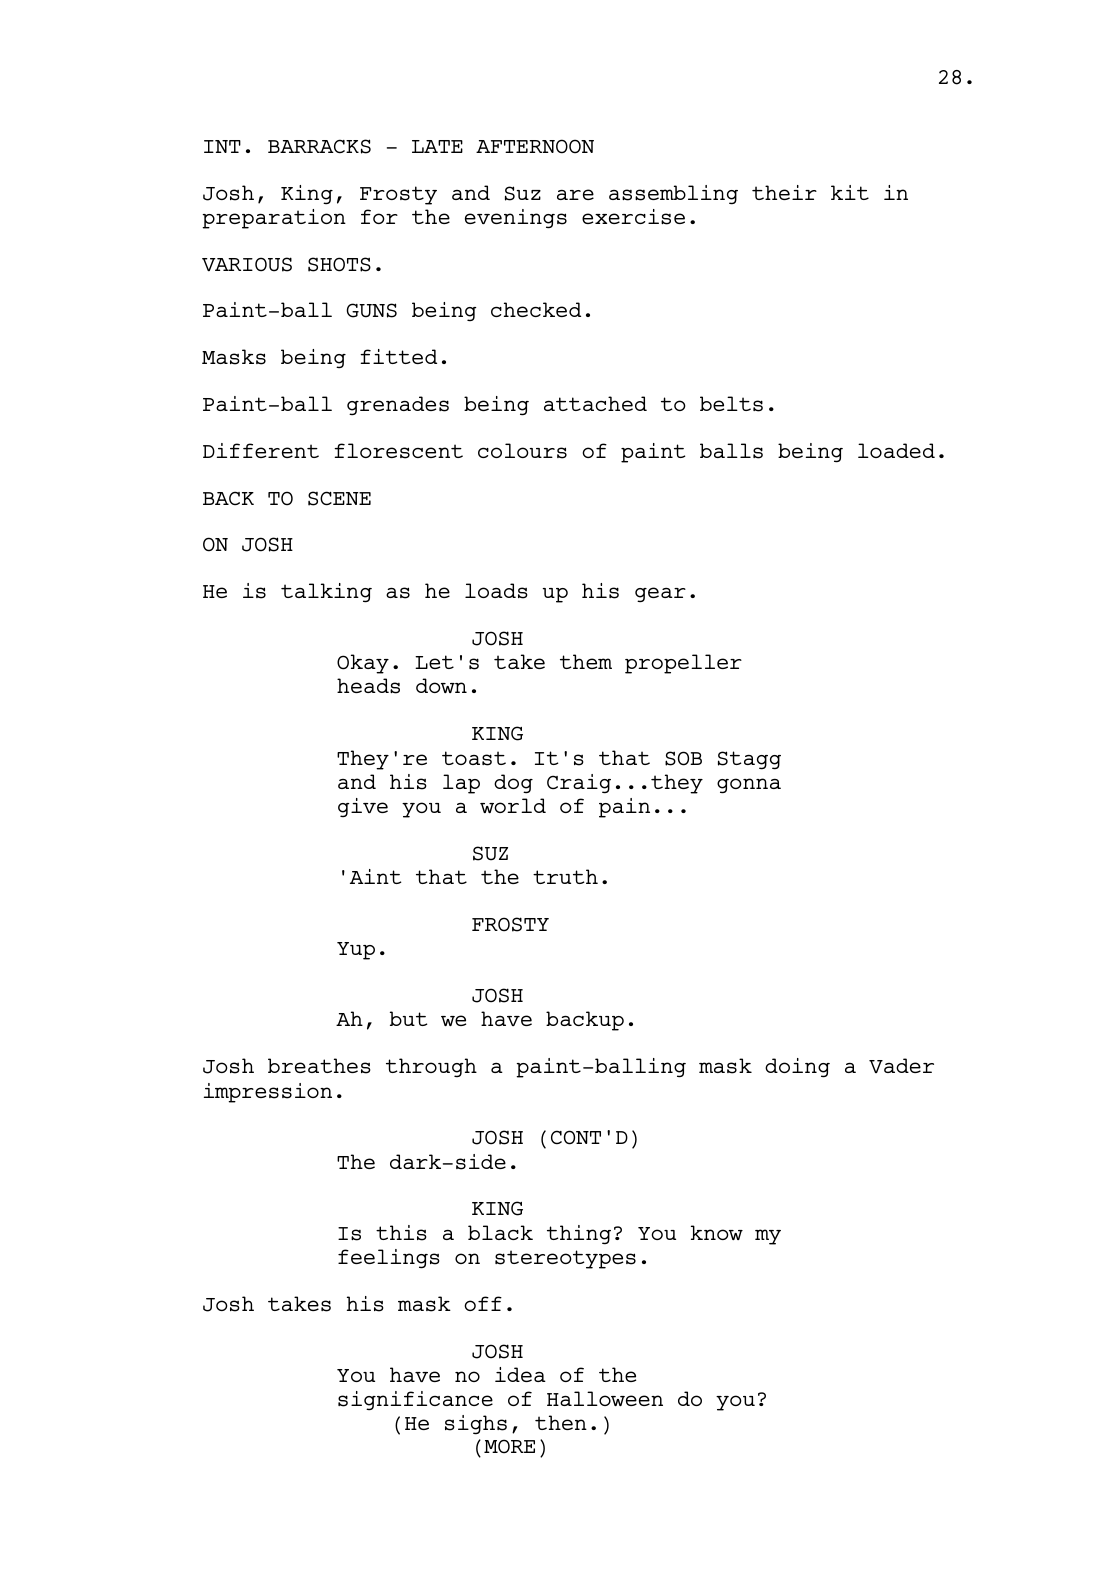  Describe the element at coordinates (415, 1401) in the screenshot. I see `significance` at that location.
